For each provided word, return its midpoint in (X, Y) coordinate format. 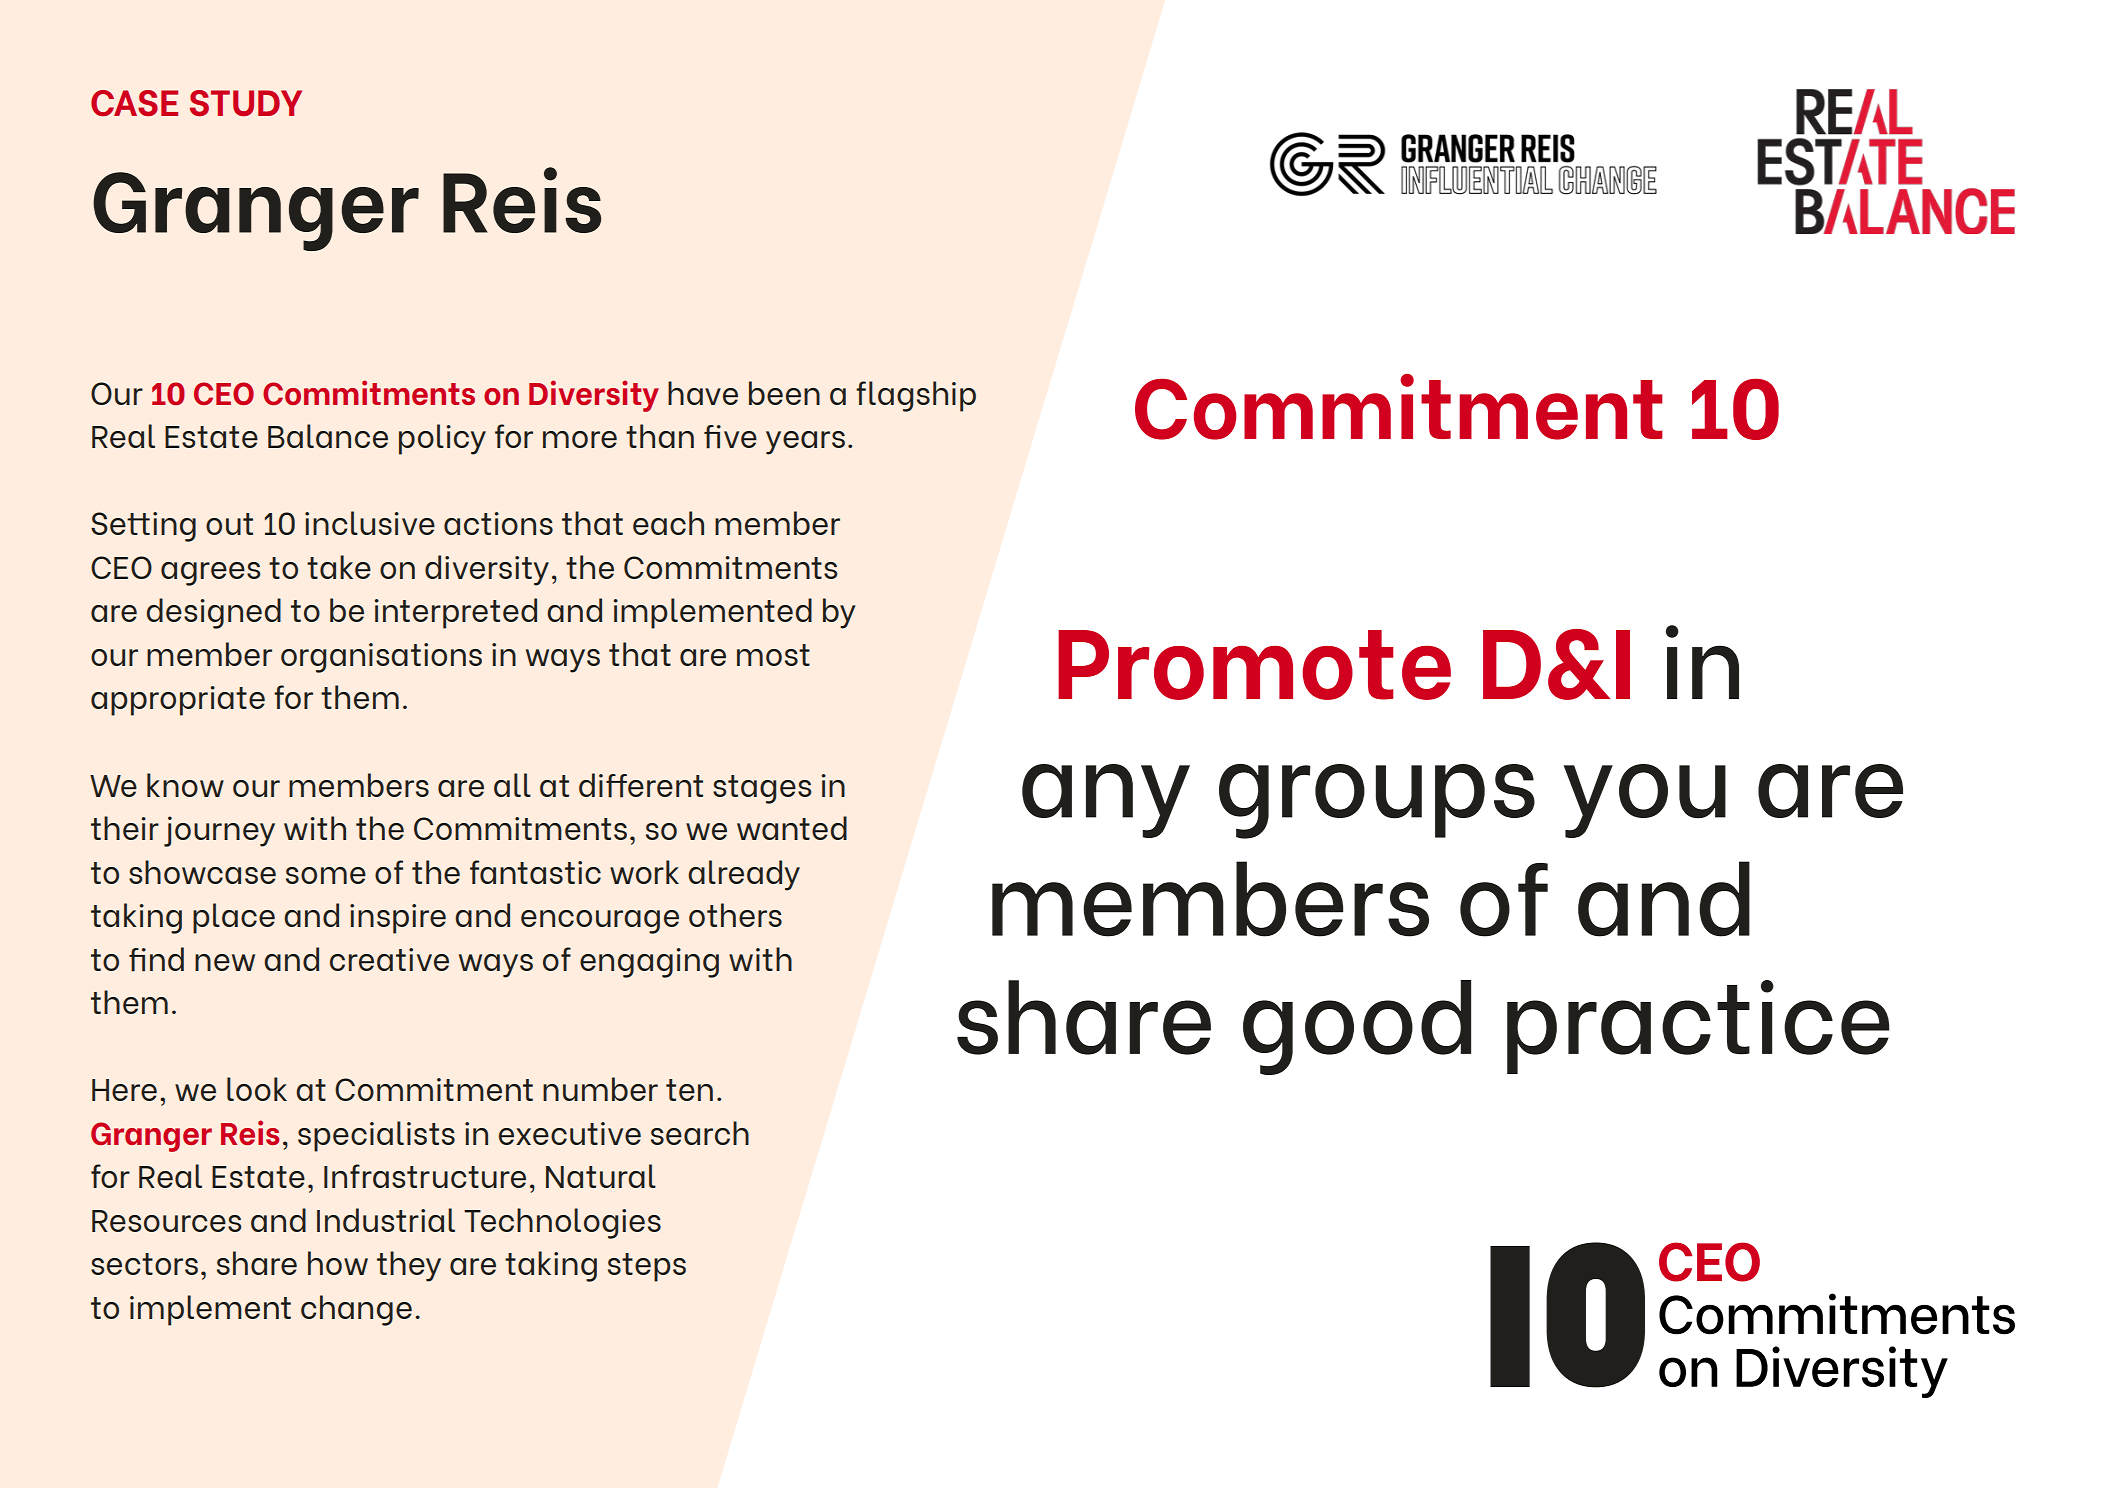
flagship (916, 396)
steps (647, 1267)
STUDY (246, 103)
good (1357, 1027)
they (409, 1266)
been (784, 393)
